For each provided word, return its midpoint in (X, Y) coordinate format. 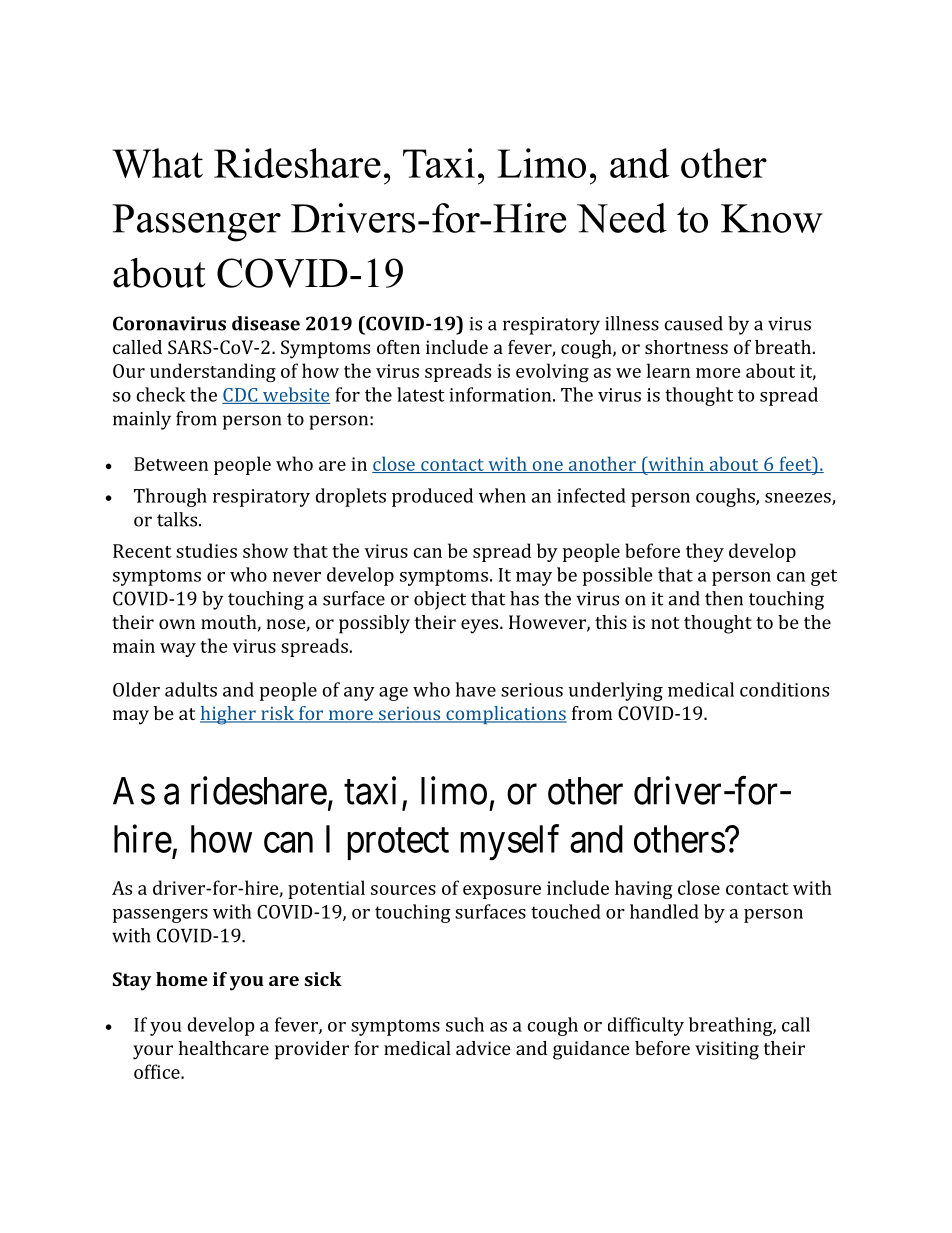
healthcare (223, 1048)
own (177, 624)
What (157, 163)
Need (622, 218)
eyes (481, 626)
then (724, 598)
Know (772, 218)
